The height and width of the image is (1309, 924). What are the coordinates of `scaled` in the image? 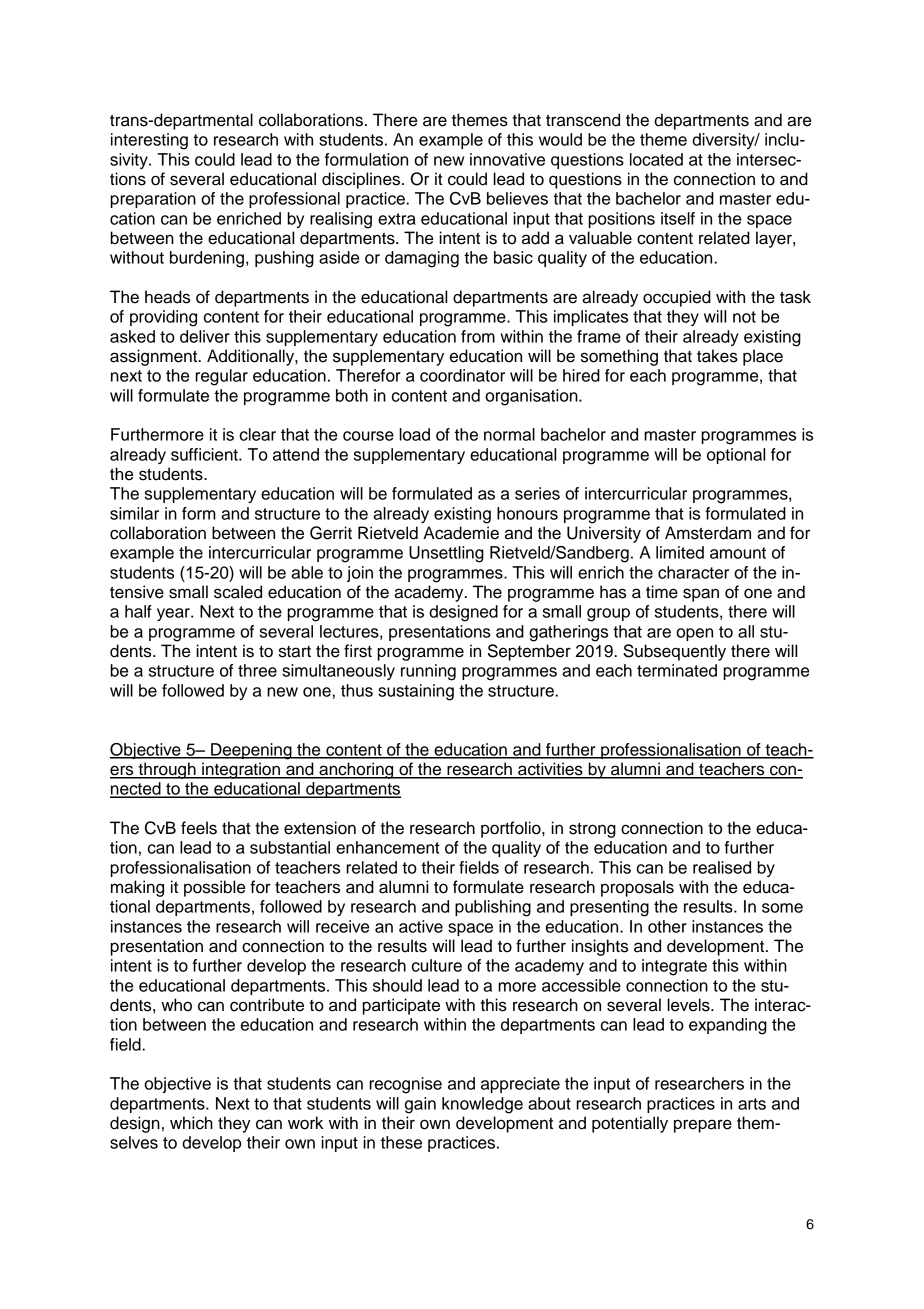 It's located at (238, 592).
